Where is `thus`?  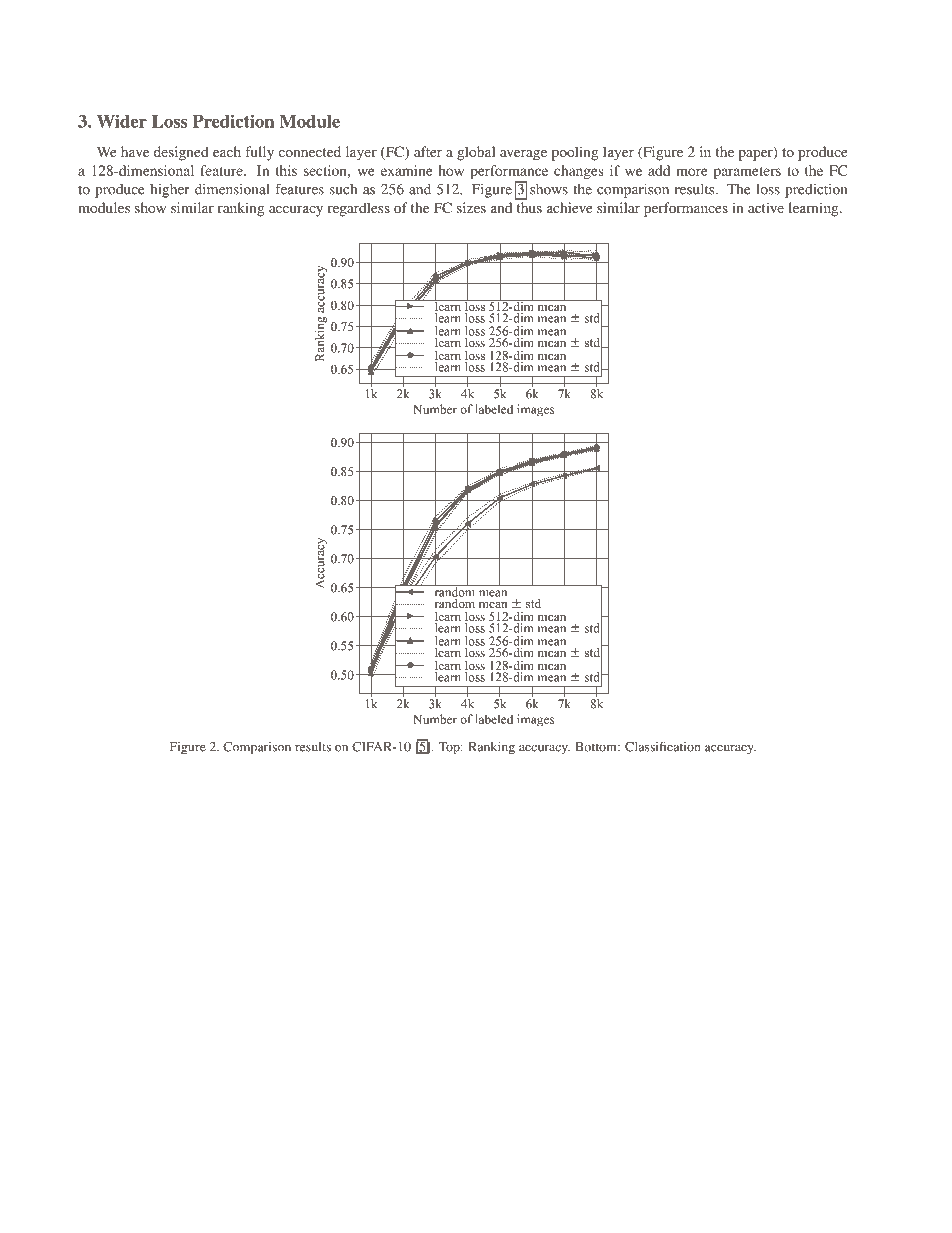 thus is located at coordinates (529, 207).
